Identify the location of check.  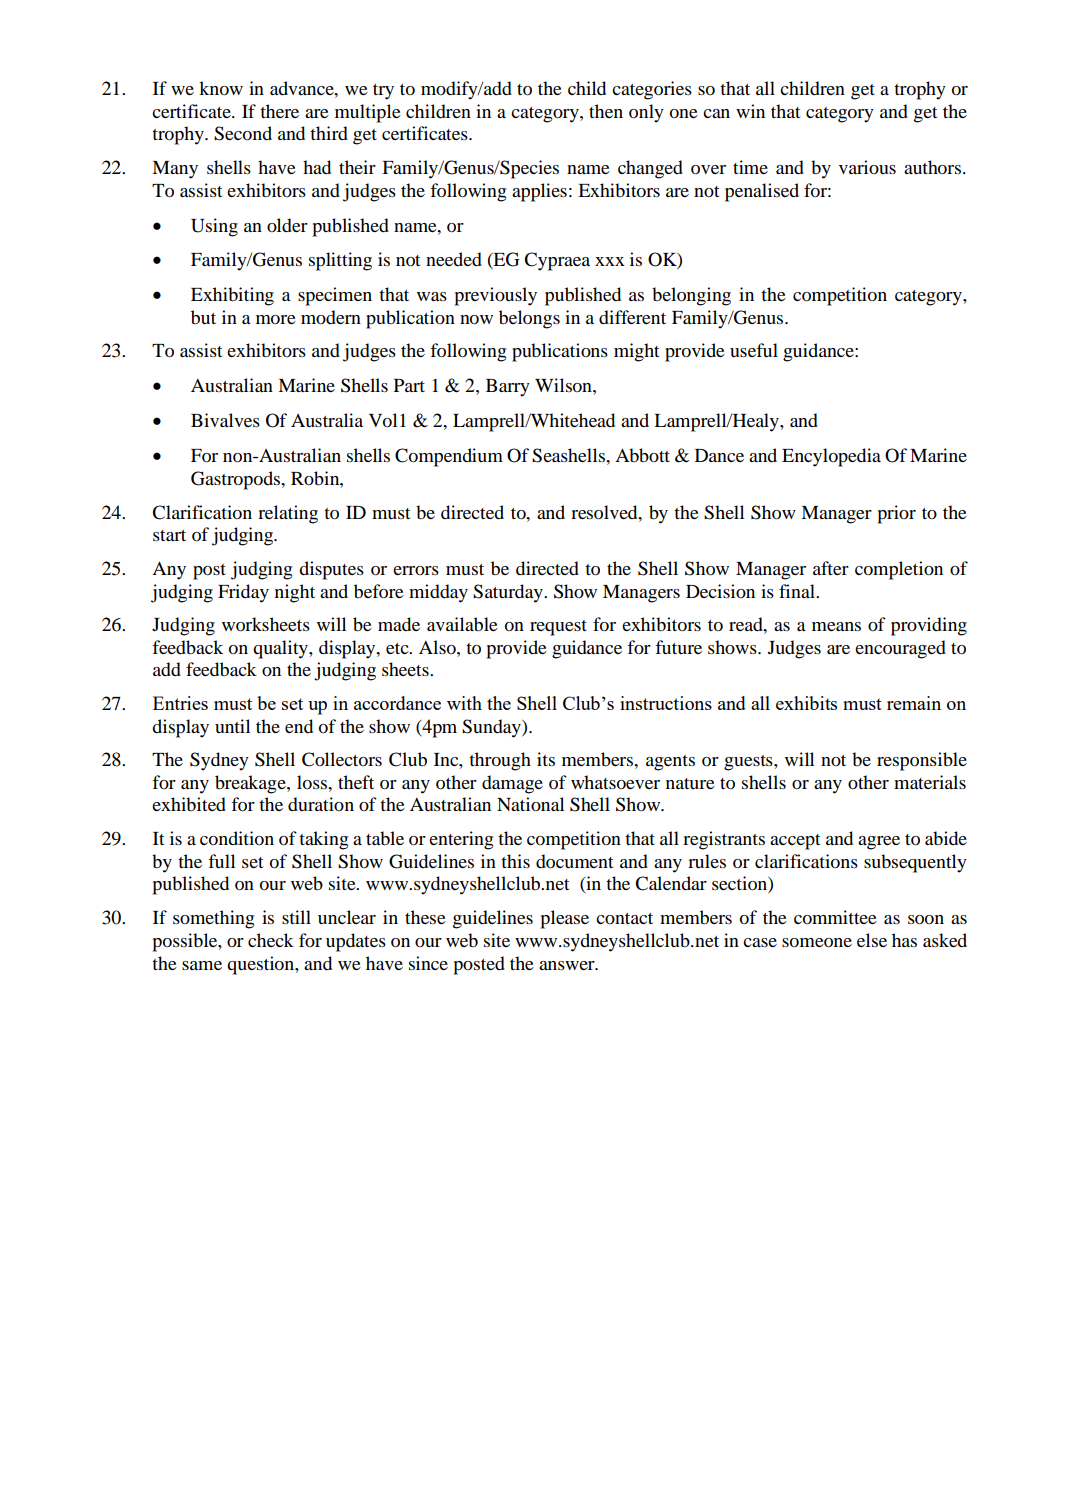
(271, 940).
